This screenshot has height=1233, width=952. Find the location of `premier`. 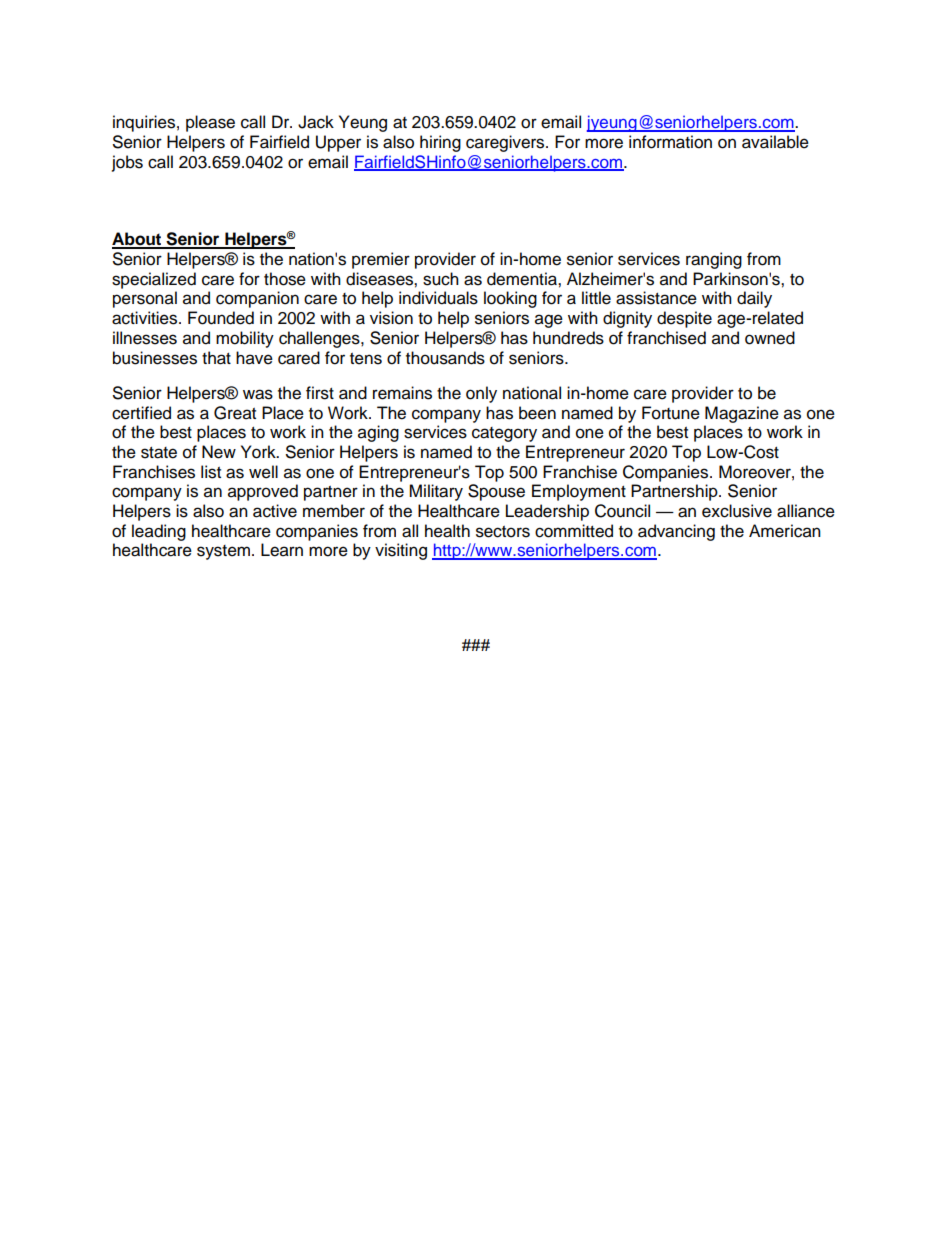

premier is located at coordinates (381, 260).
